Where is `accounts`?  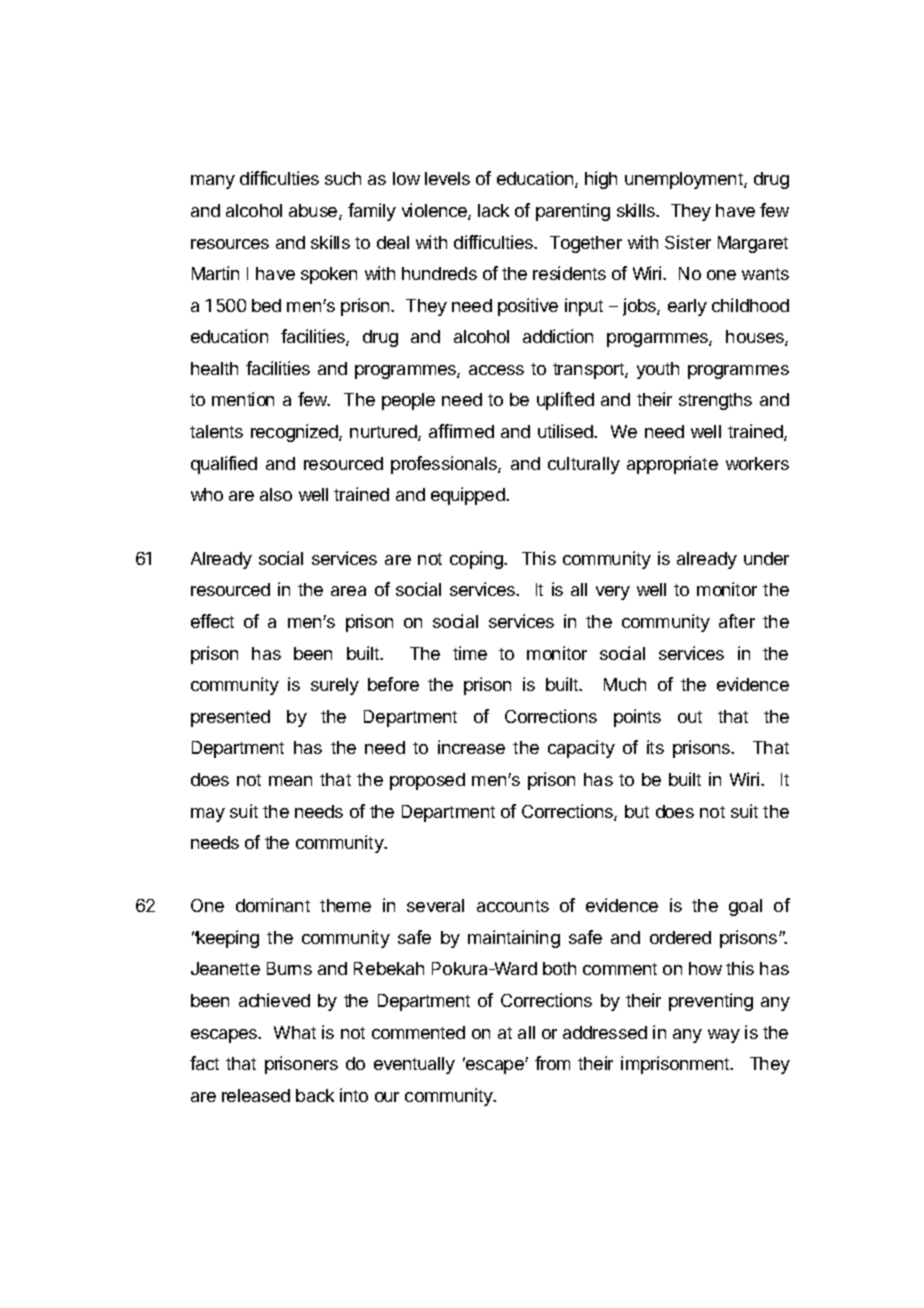
accounts is located at coordinates (513, 906).
